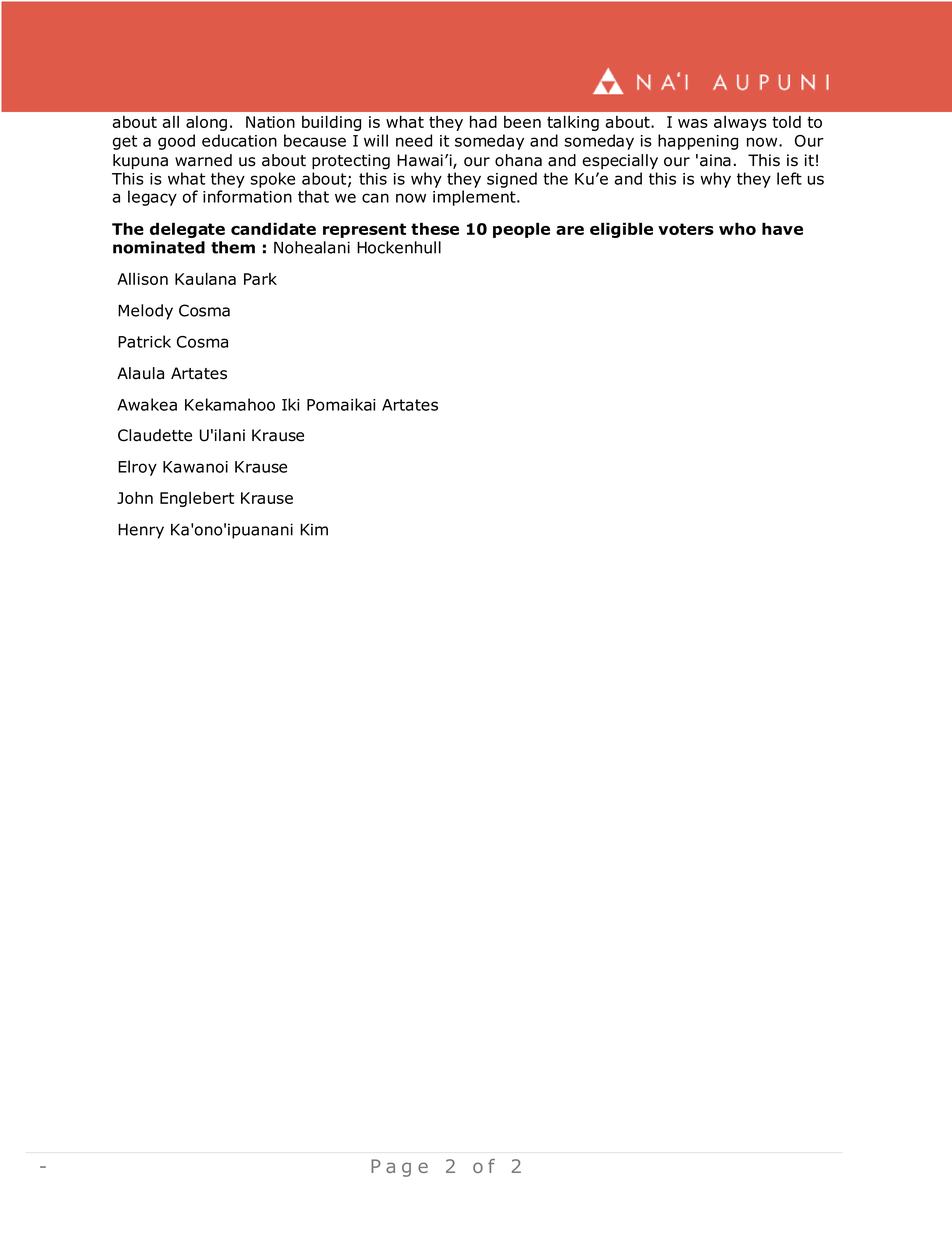 This screenshot has height=1233, width=952. I want to click on Henry, so click(141, 531).
